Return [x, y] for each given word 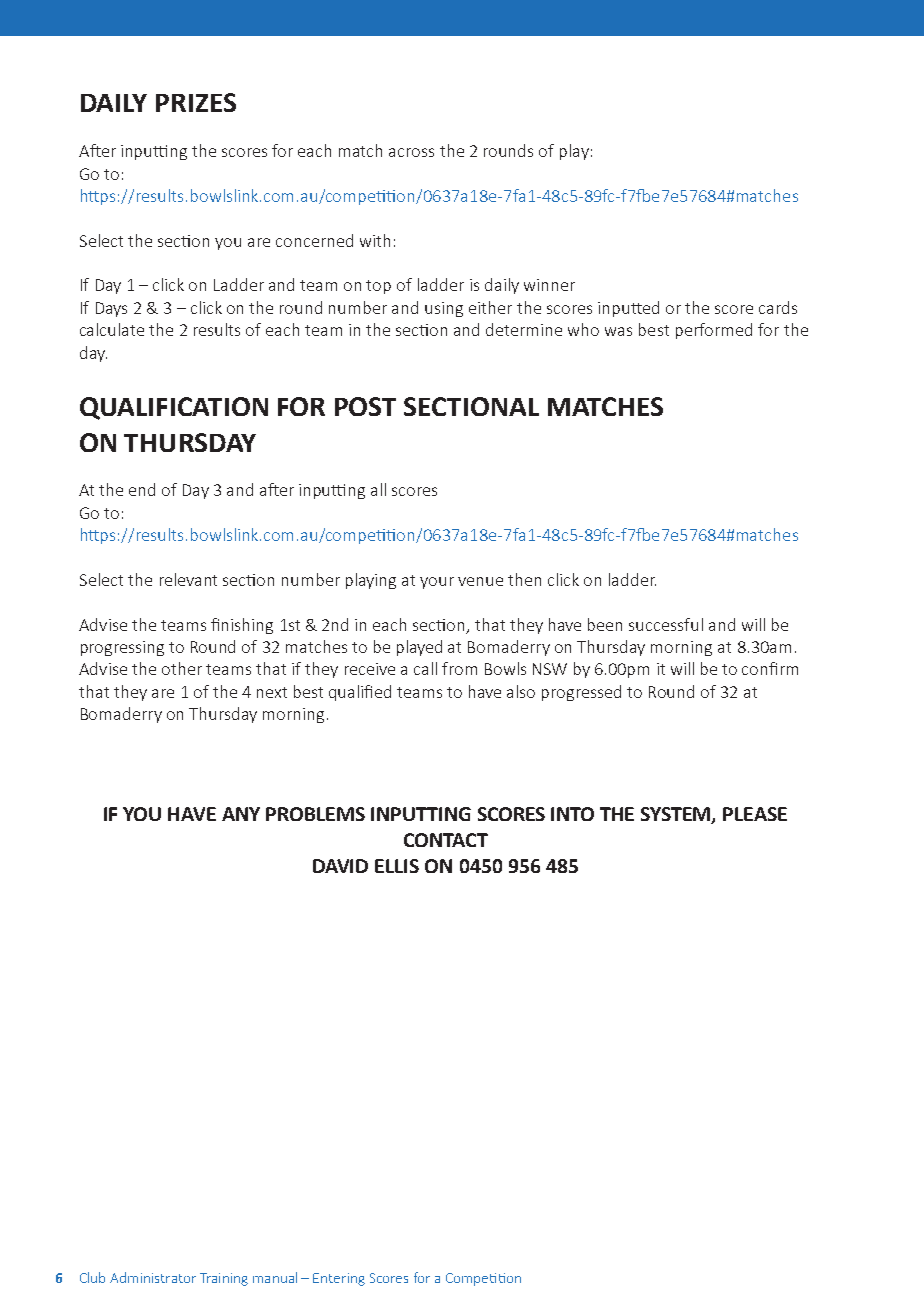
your [437, 583]
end [142, 489]
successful [666, 624]
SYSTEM [677, 815]
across [411, 152]
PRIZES [196, 102]
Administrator [153, 1277]
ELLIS [397, 866]
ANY [241, 814]
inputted [628, 309]
